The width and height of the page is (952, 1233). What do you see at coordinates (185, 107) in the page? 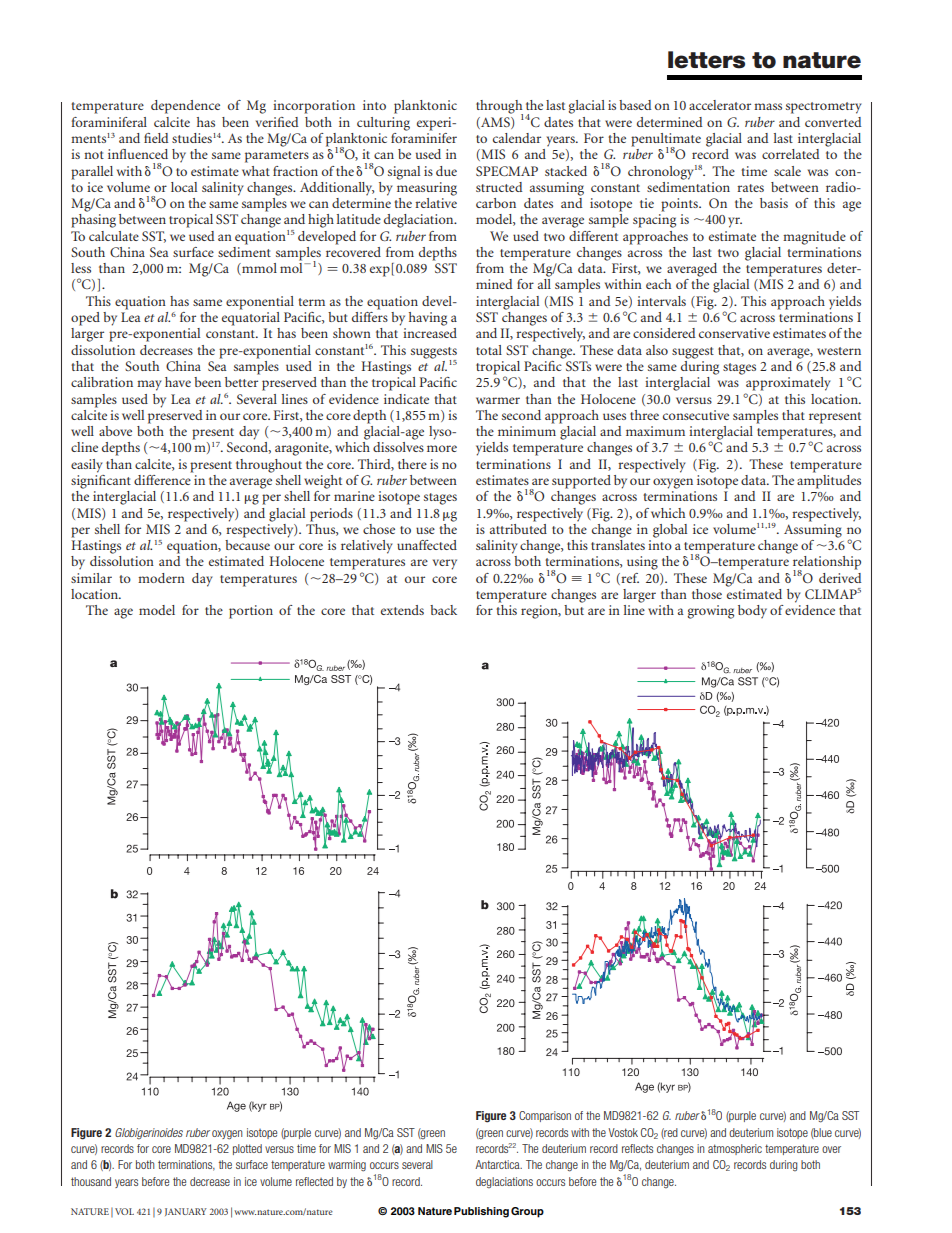
I see `dependence` at bounding box center [185, 107].
